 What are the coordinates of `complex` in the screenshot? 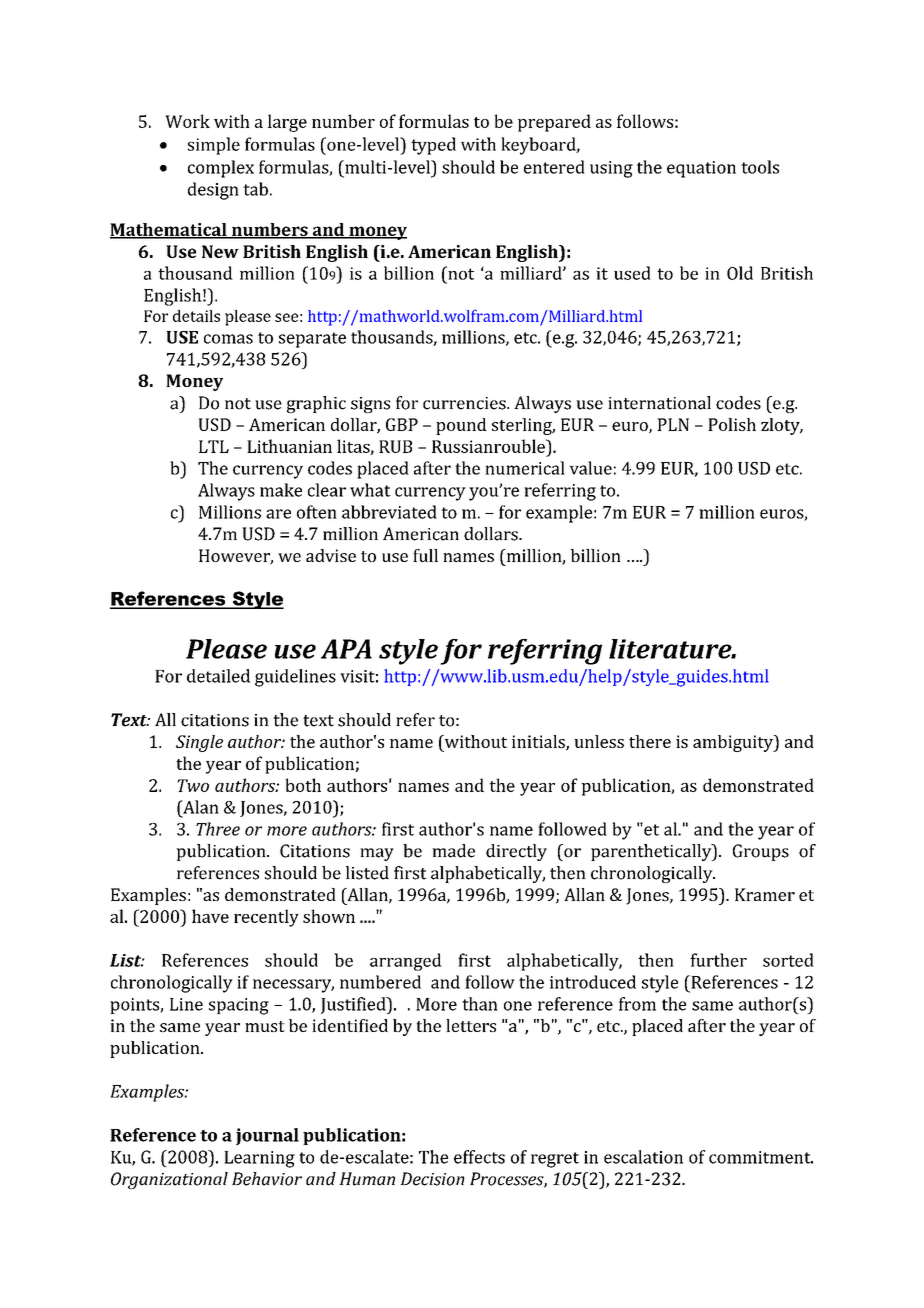 It's located at (221, 169).
